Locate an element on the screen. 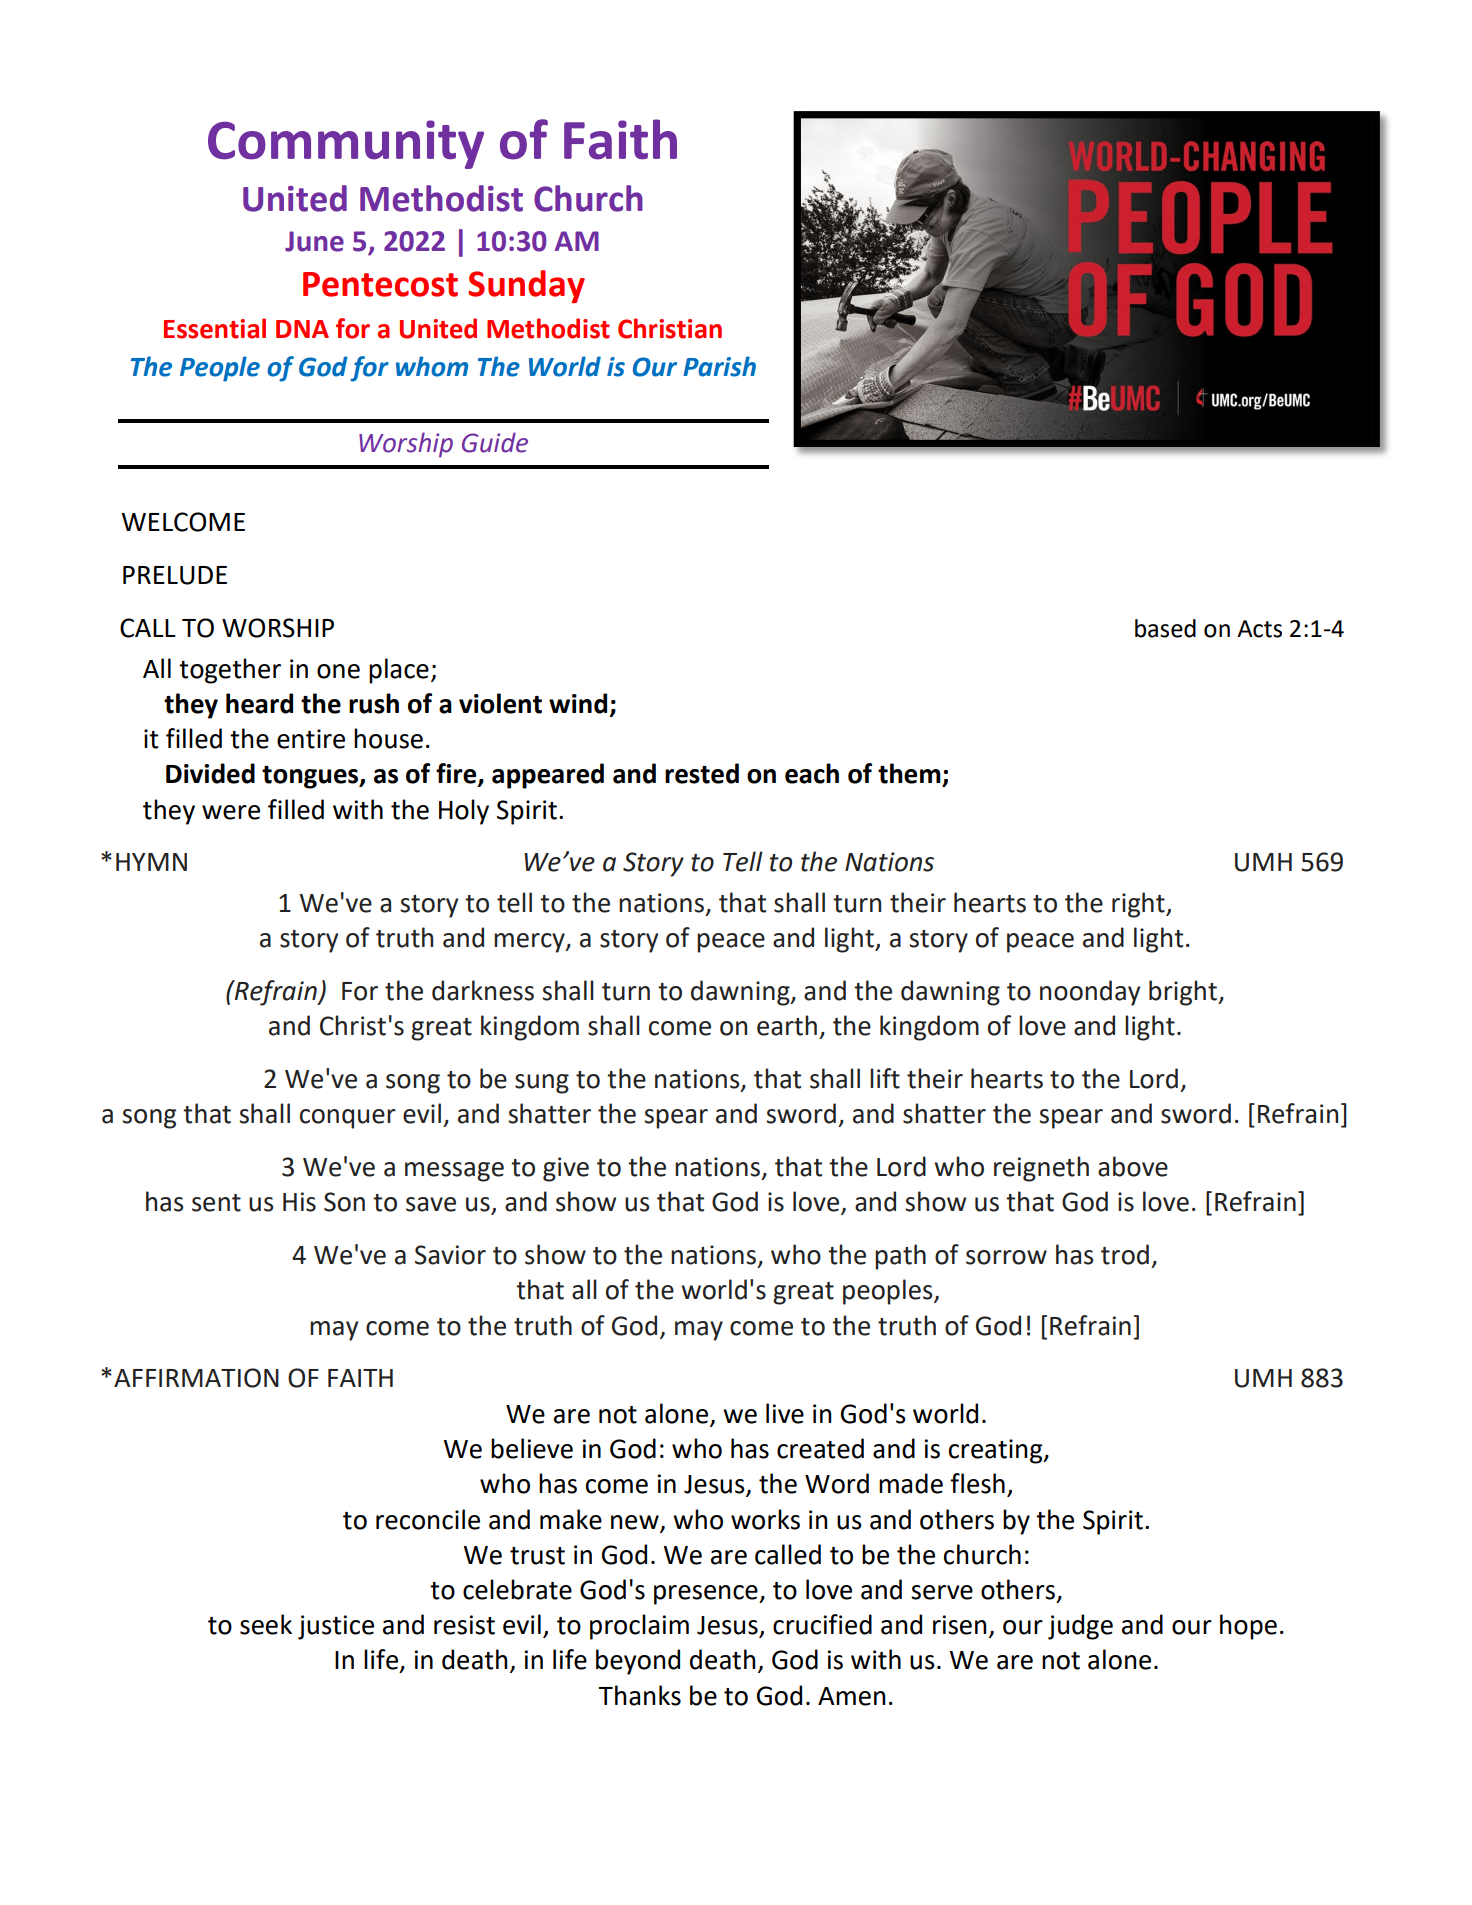 This screenshot has height=1905, width=1472. Sunday is located at coordinates (526, 286).
